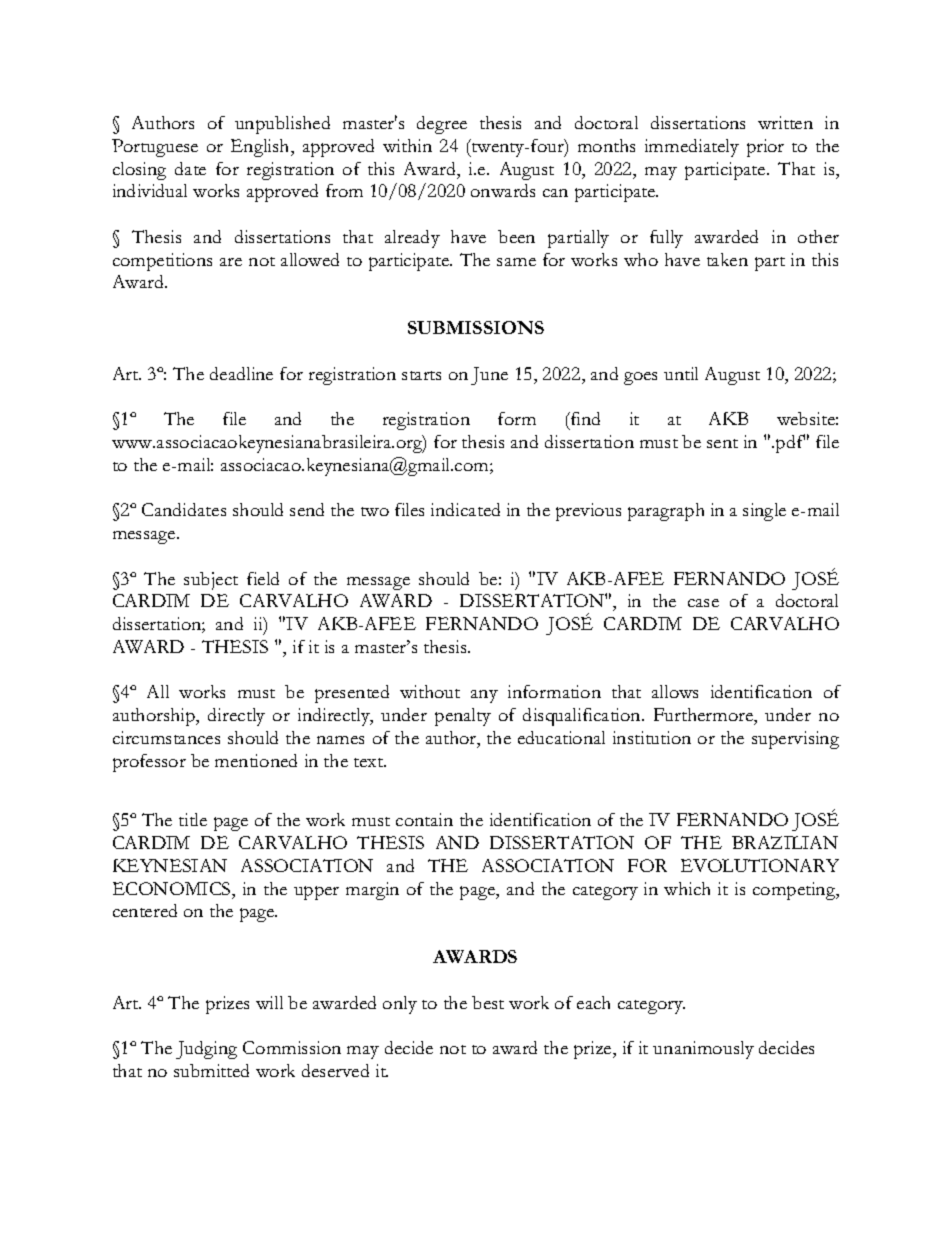 The image size is (952, 1233). Describe the element at coordinates (211, 581) in the document. I see `subject` at that location.
